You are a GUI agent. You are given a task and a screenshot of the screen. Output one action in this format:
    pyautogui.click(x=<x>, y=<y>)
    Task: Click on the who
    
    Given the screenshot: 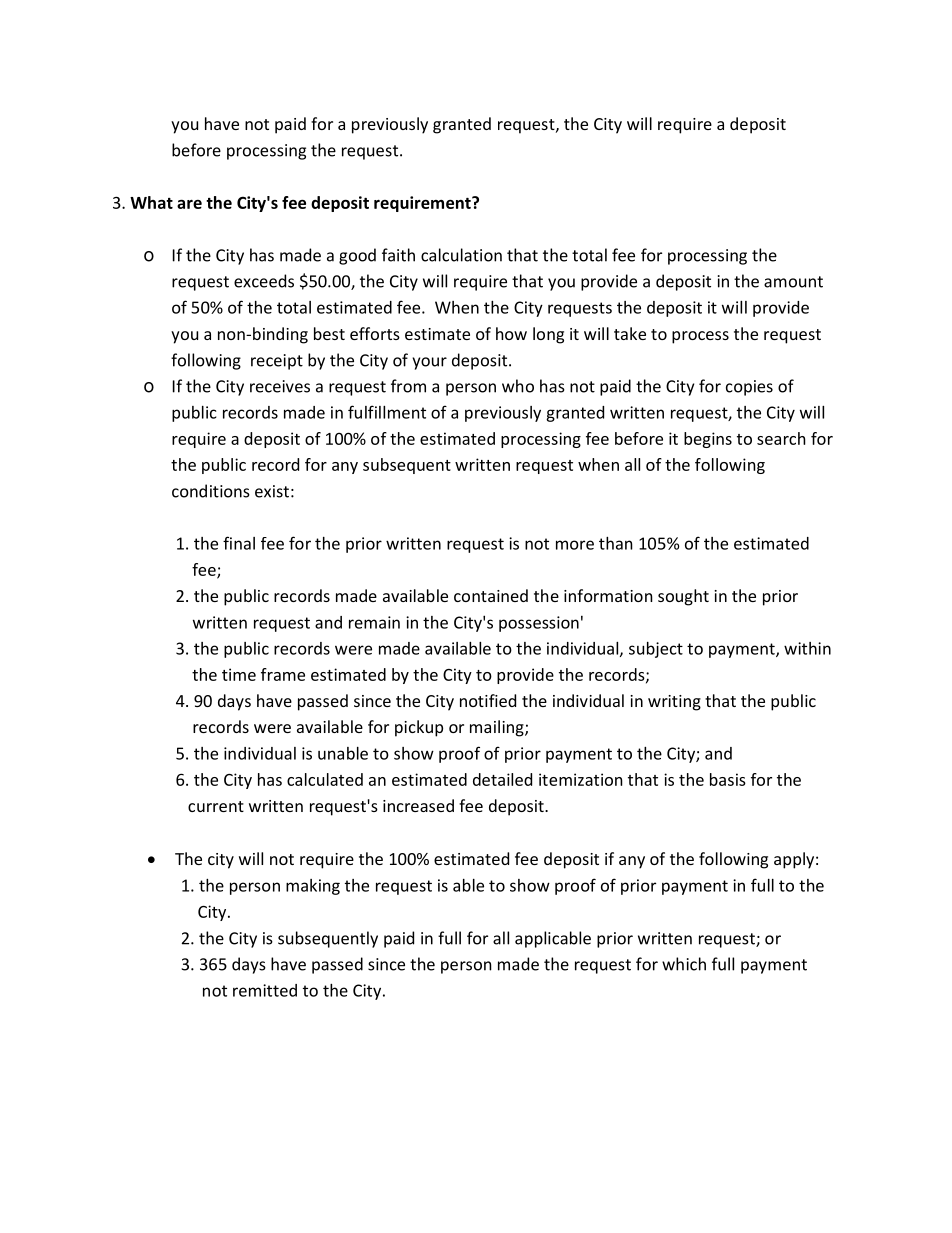 What is the action you would take?
    pyautogui.click(x=518, y=386)
